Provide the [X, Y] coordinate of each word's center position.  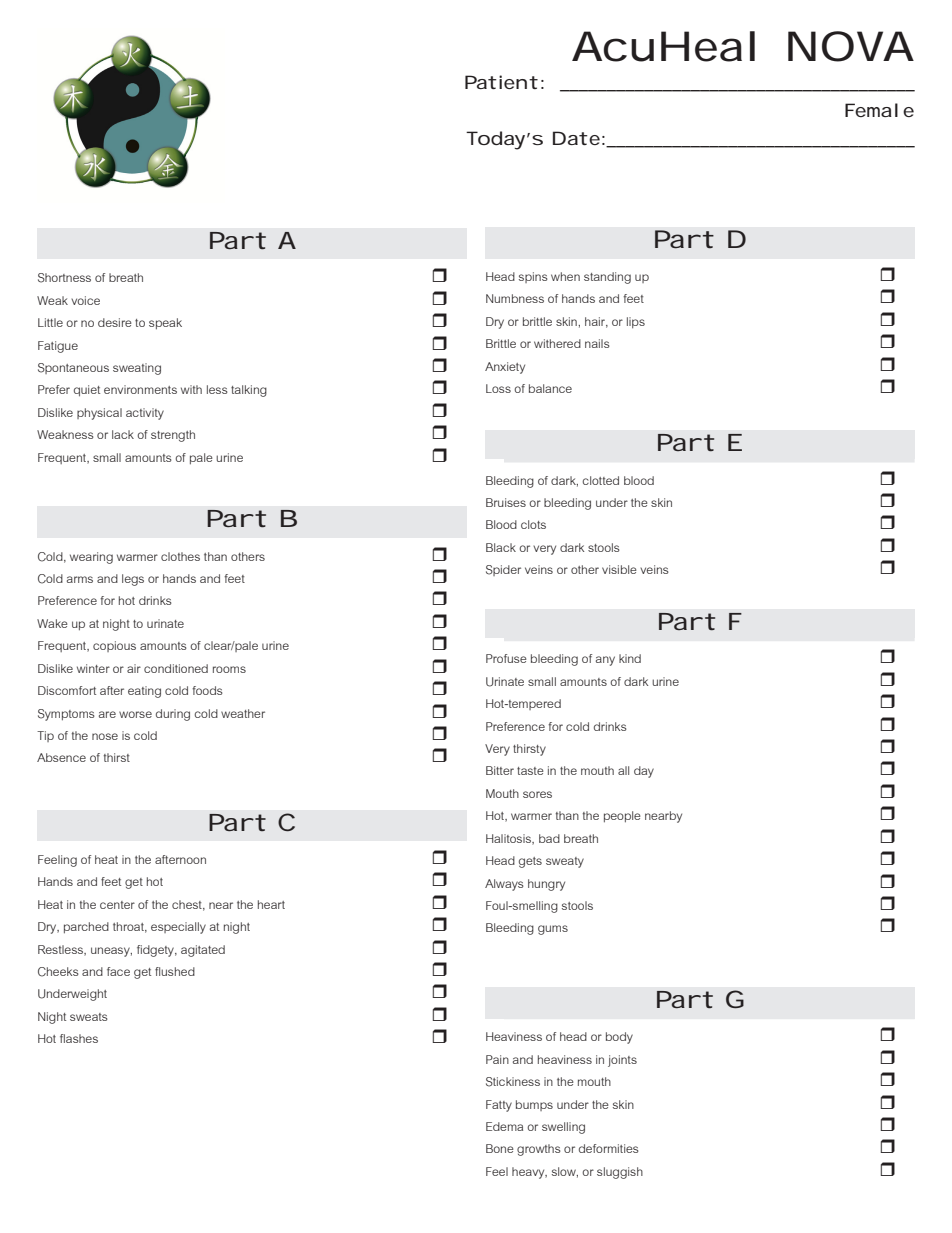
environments [140, 389]
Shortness [64, 278]
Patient [501, 82]
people [622, 817]
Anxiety [505, 368]
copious [114, 646]
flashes [79, 1038]
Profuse [506, 658]
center [117, 905]
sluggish [620, 1173]
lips [636, 322]
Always [504, 885]
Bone [500, 1148]
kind [630, 658]
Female [879, 110]
